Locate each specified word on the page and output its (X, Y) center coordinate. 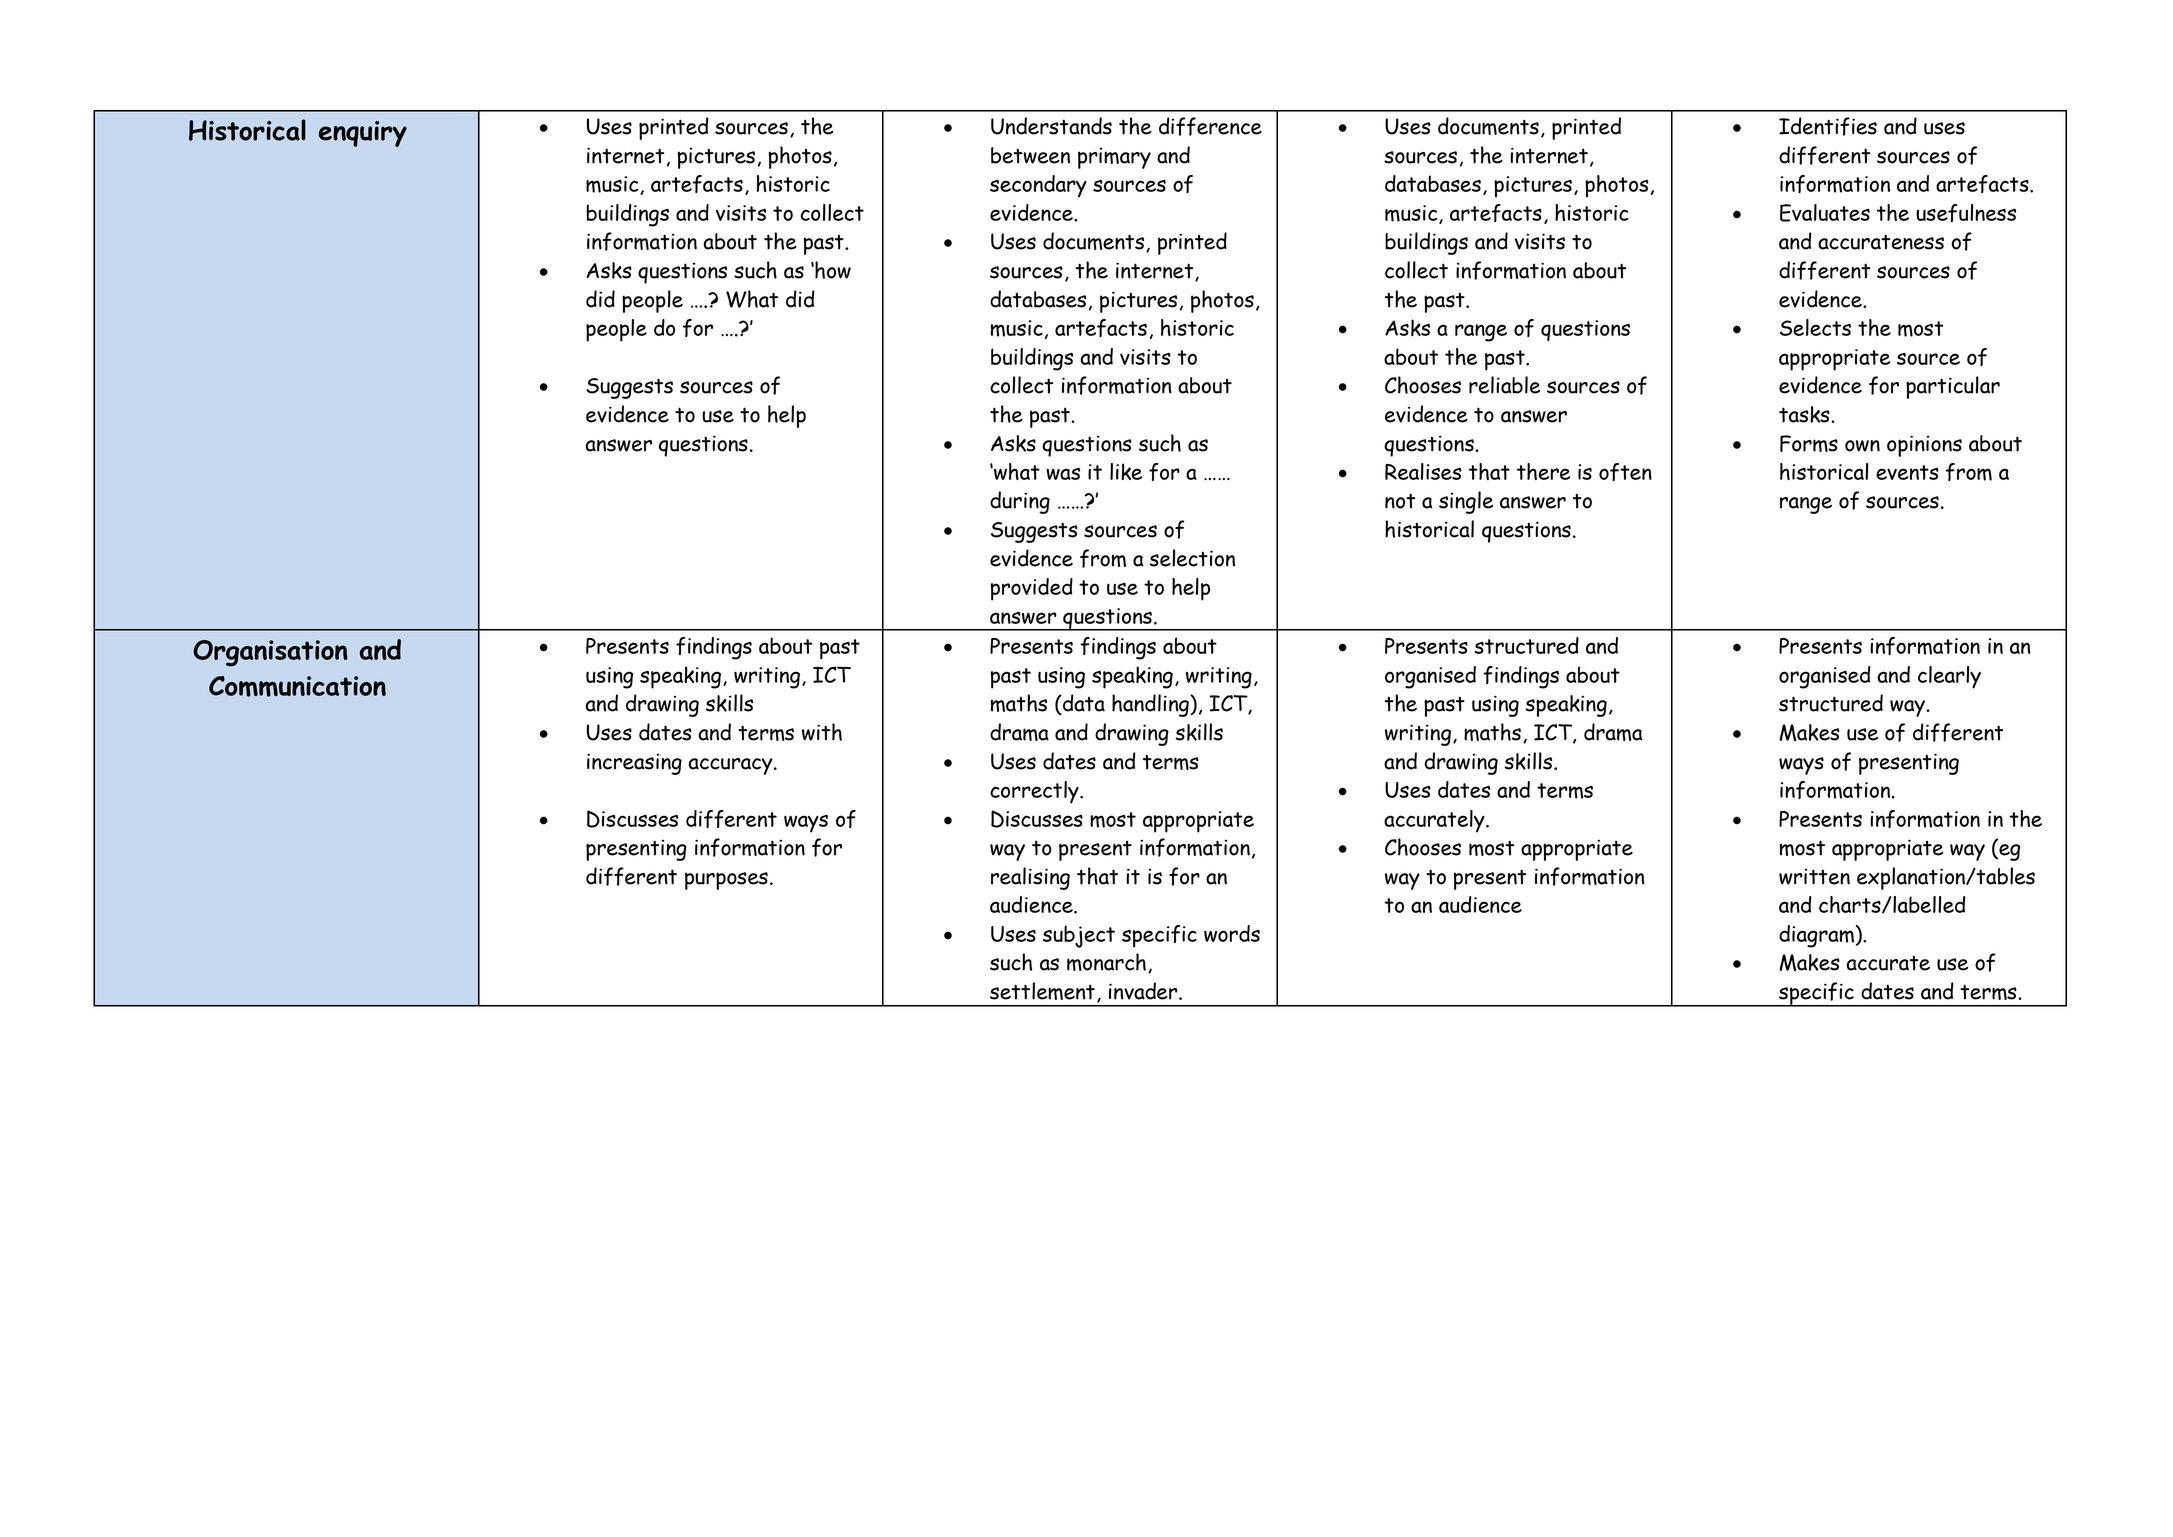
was (1063, 474)
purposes (726, 881)
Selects (1815, 327)
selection (1192, 558)
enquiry (363, 134)
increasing (634, 764)
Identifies (1828, 126)
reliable (1504, 385)
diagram (1816, 936)
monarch (1106, 962)
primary (1114, 158)
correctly (1035, 792)
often (1625, 472)
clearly (1949, 677)
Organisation (270, 653)
